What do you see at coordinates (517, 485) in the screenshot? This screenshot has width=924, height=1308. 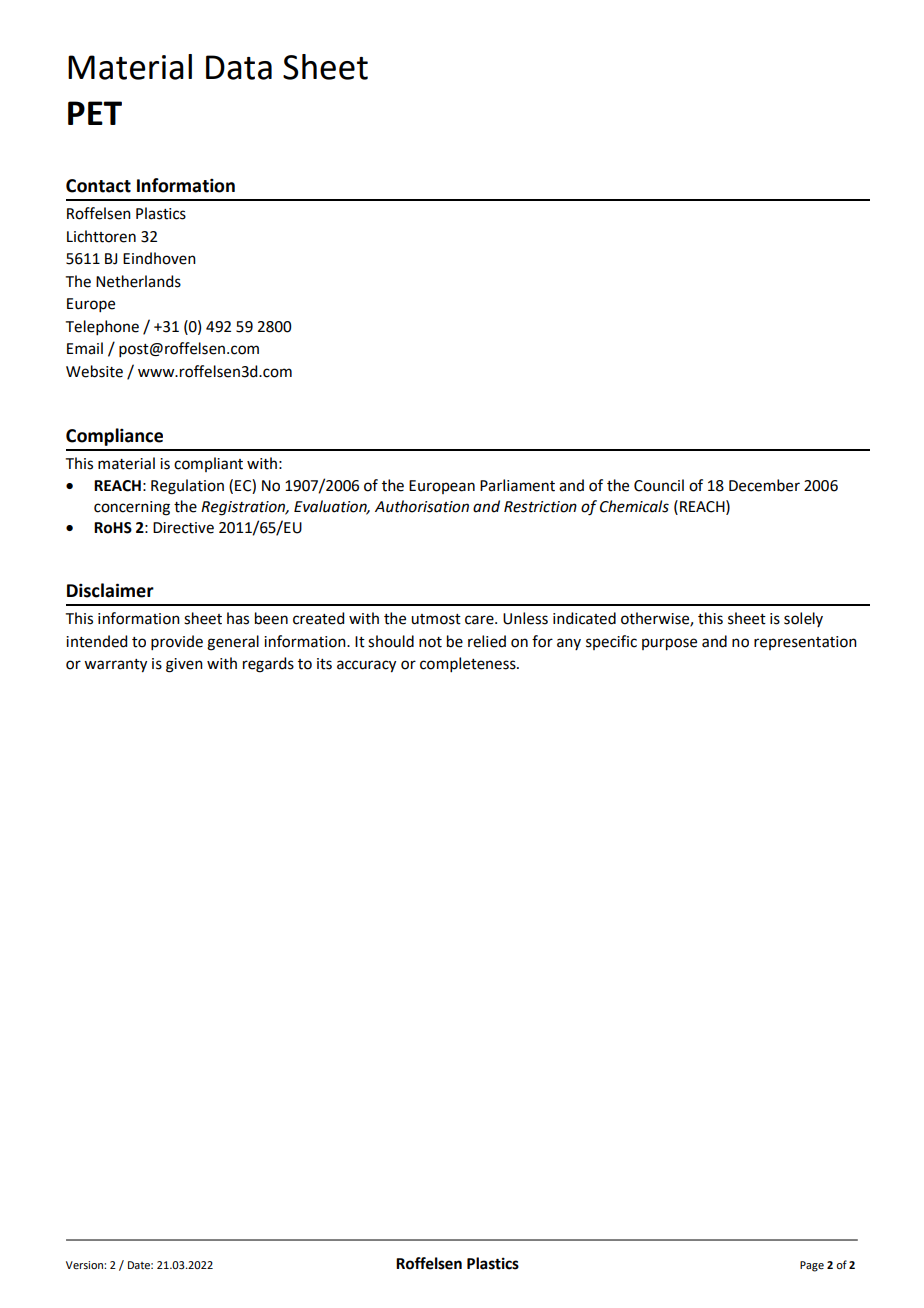 I see `Parliament` at bounding box center [517, 485].
